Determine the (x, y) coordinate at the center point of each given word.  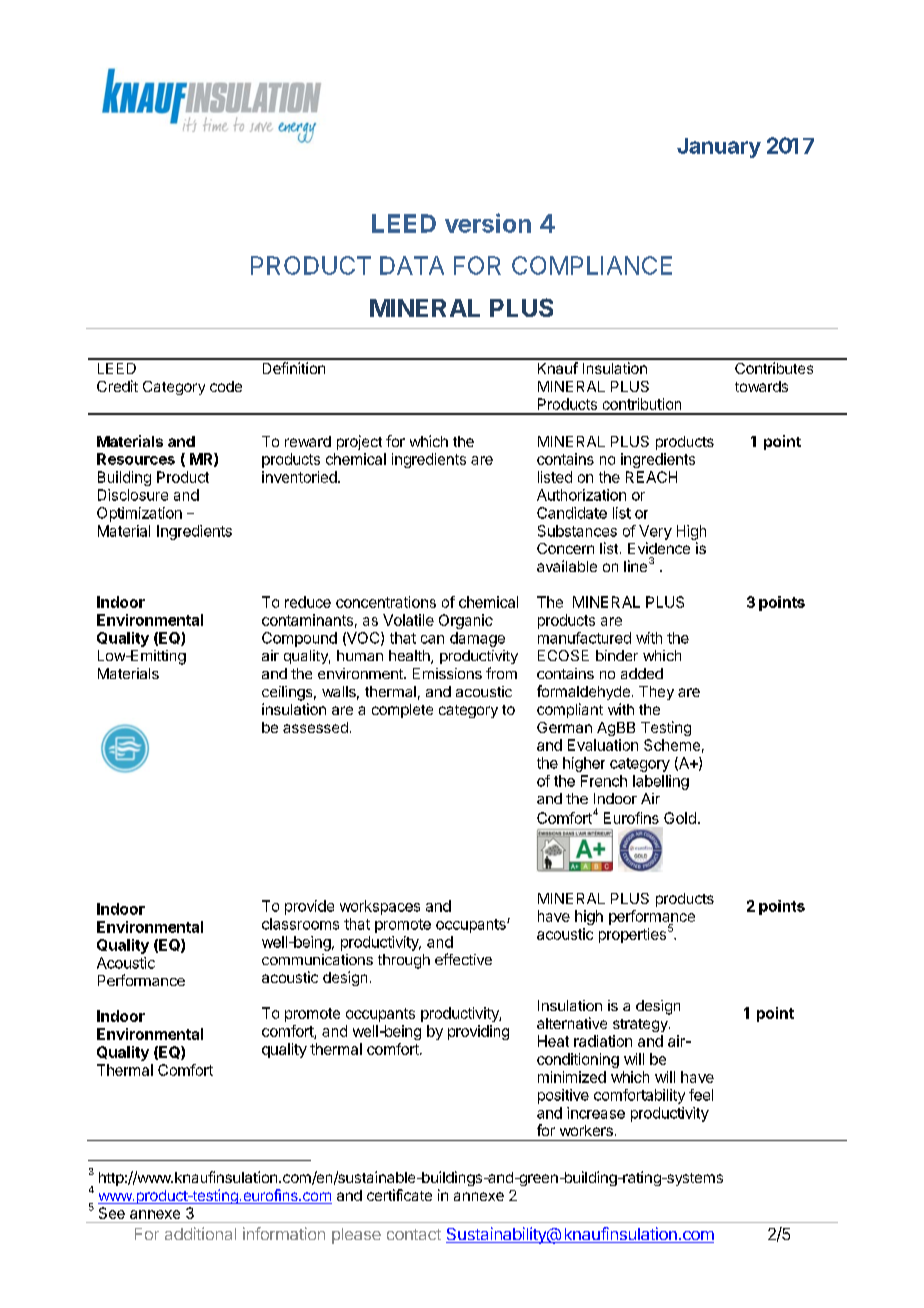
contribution (642, 404)
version (488, 223)
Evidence (659, 548)
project (359, 442)
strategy (641, 1025)
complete (402, 711)
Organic (466, 621)
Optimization (139, 514)
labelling (661, 782)
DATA (412, 265)
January (719, 148)
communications (317, 959)
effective (463, 959)
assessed (315, 727)
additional (200, 1233)
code (226, 386)
